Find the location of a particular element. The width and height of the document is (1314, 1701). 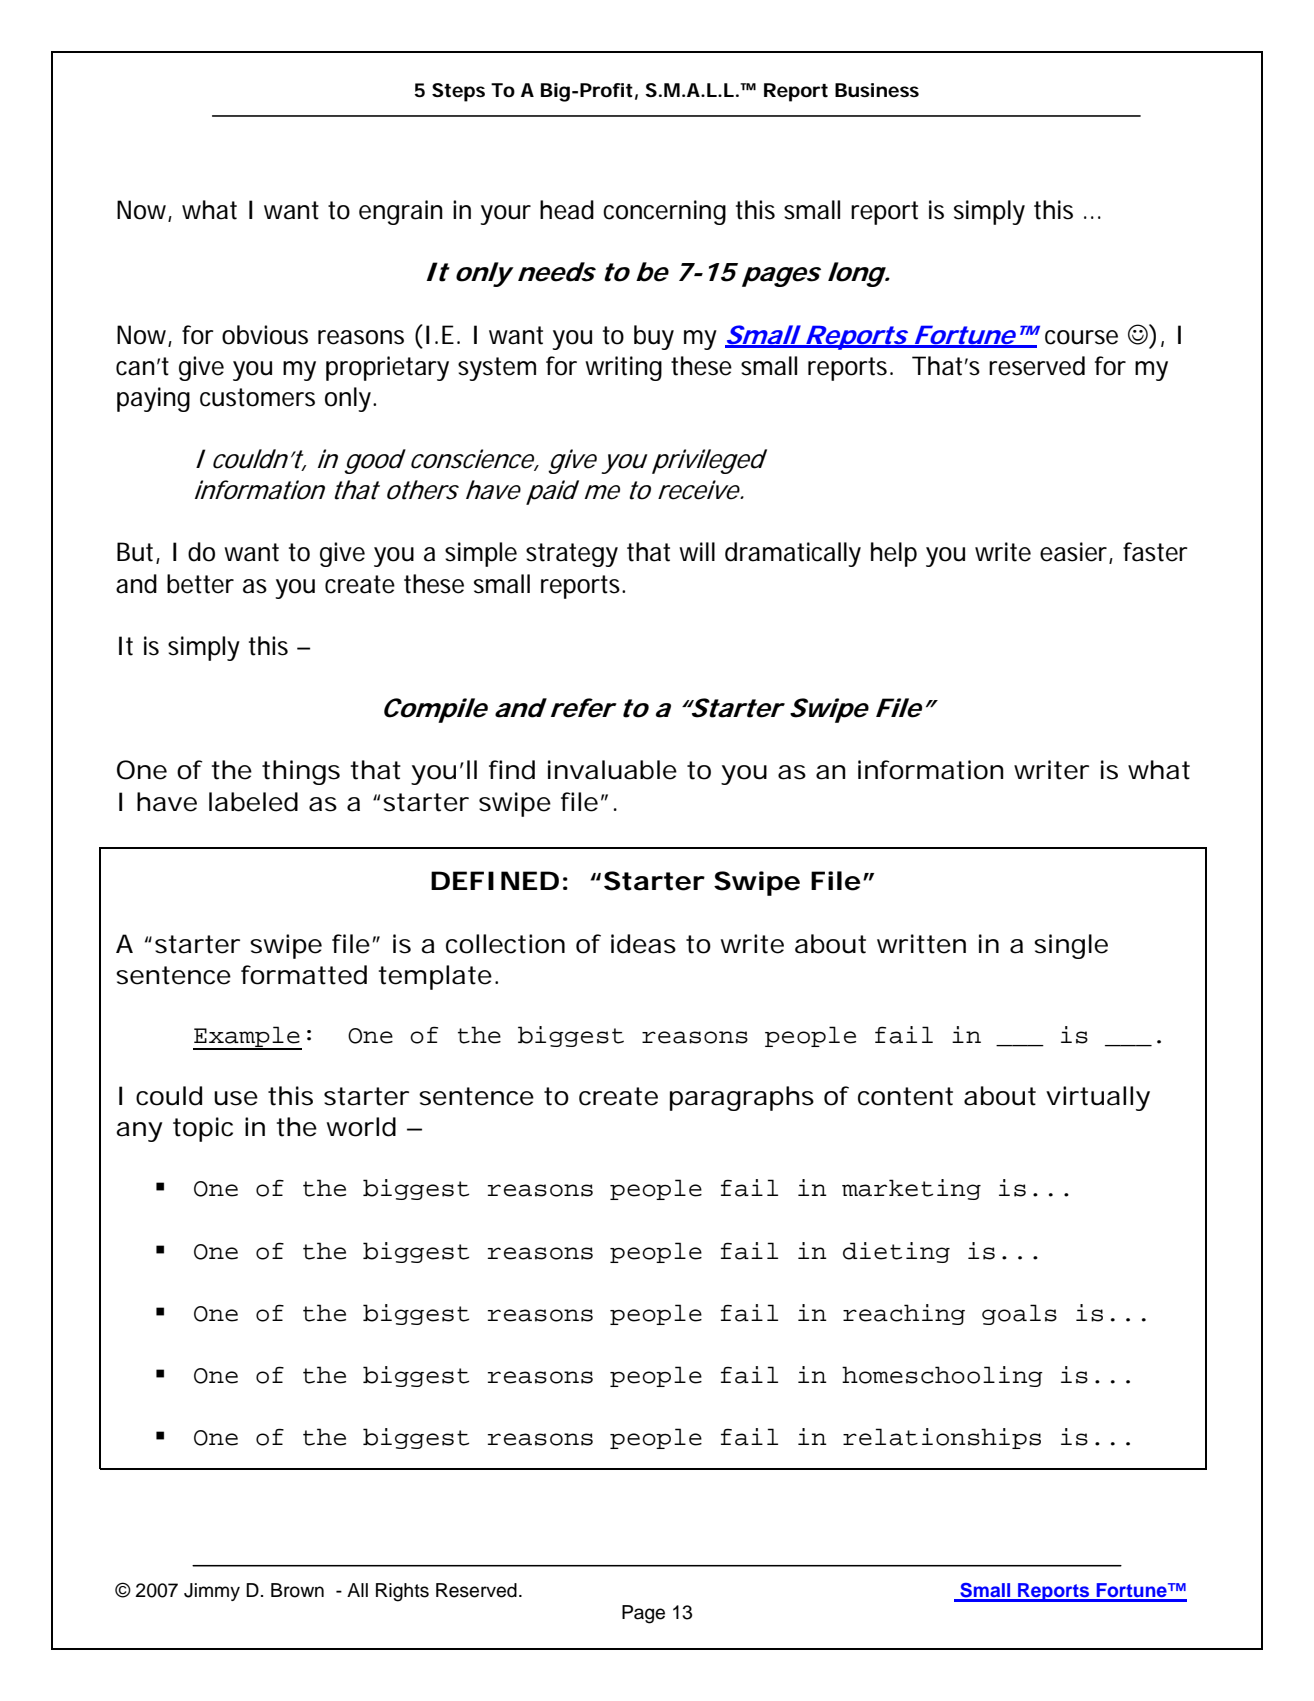

labeled is located at coordinates (253, 802).
